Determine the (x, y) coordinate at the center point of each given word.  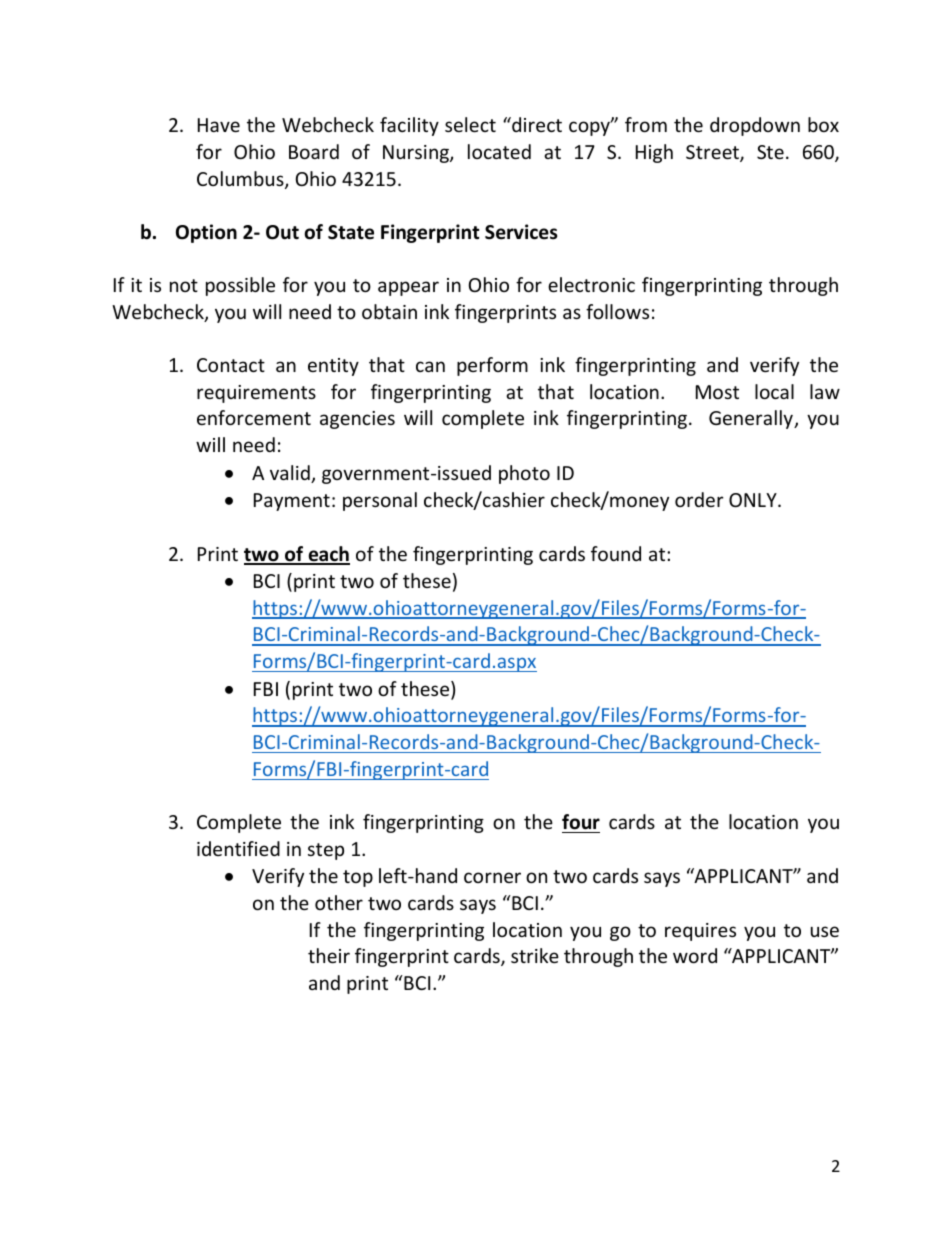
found (616, 553)
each (328, 555)
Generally (752, 419)
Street (713, 153)
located (499, 151)
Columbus (241, 180)
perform (492, 366)
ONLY (754, 500)
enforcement (254, 417)
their (329, 955)
